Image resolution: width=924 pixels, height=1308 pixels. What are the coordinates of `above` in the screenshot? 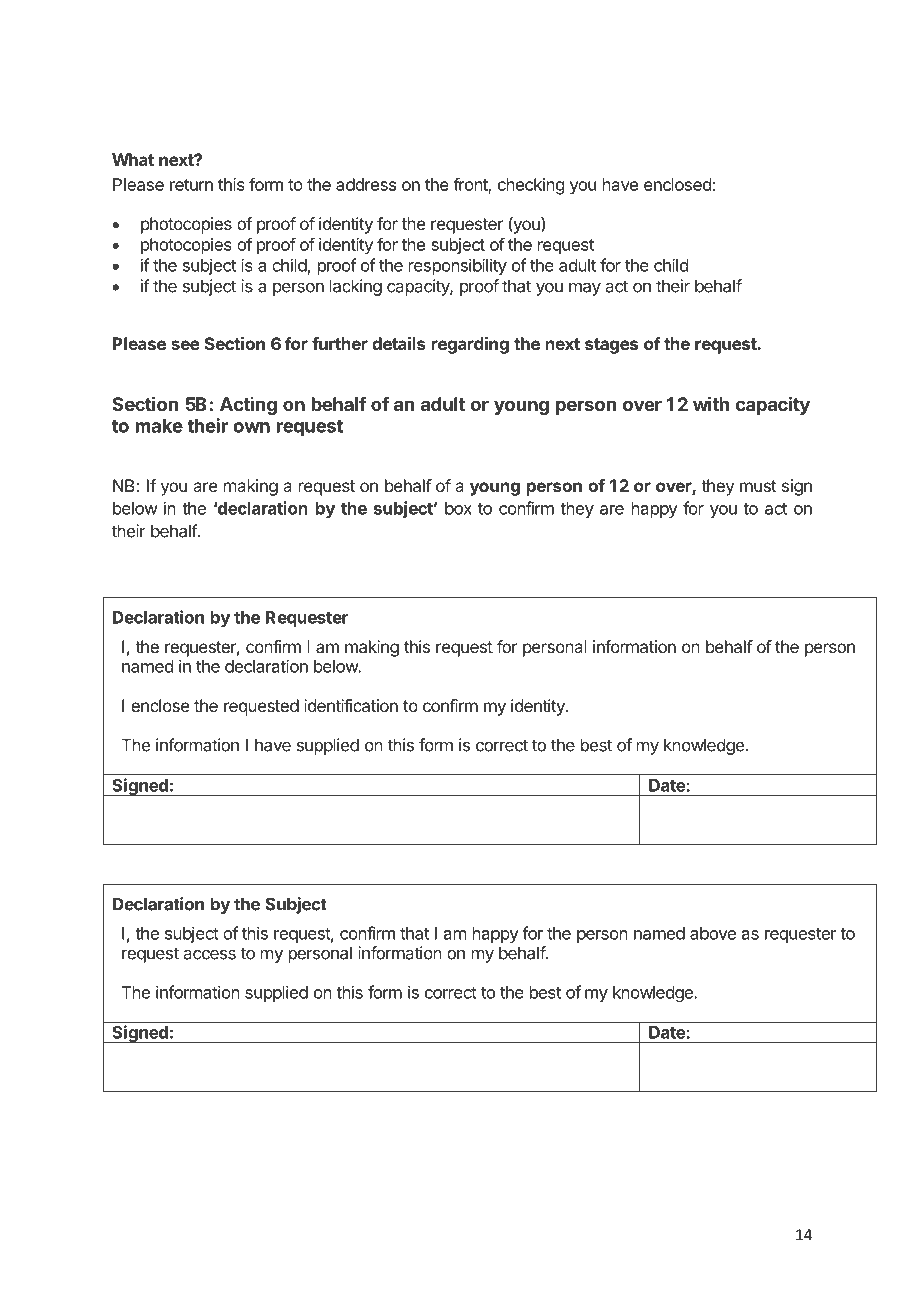 It's located at (713, 933).
